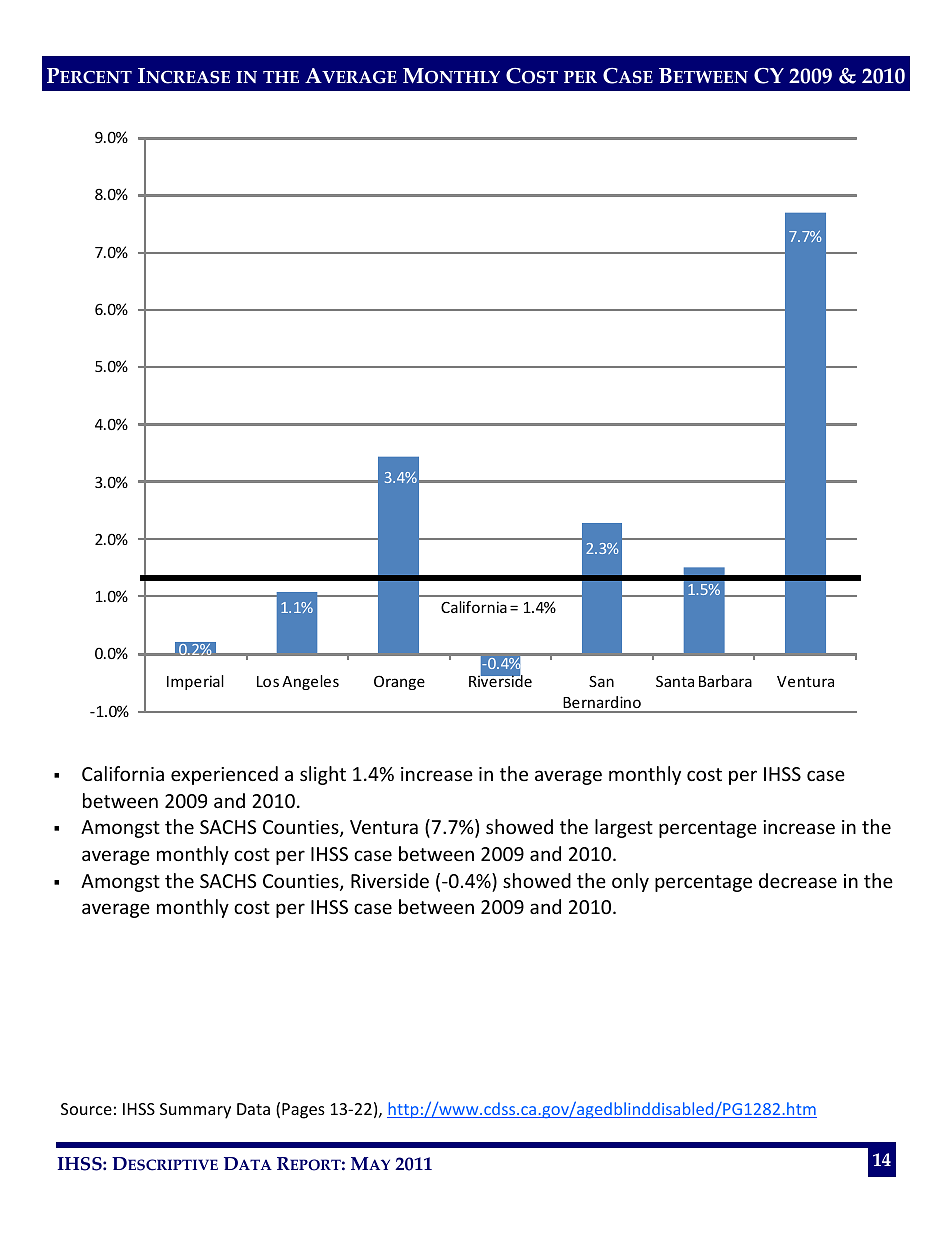 The height and width of the page is (1233, 952). Describe the element at coordinates (630, 882) in the page. I see `only` at that location.
